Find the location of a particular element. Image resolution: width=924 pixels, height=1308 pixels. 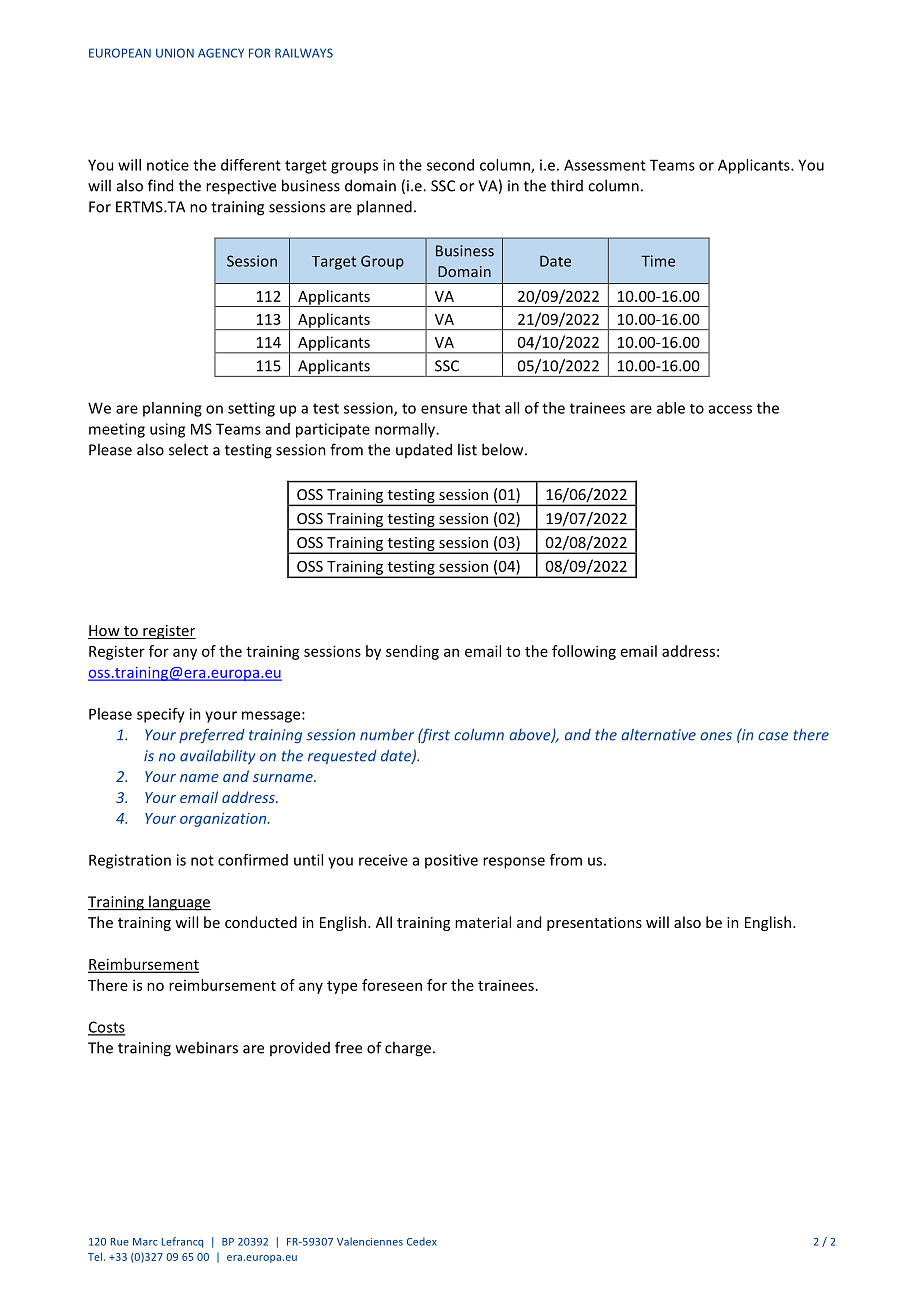

Assessment is located at coordinates (605, 165).
